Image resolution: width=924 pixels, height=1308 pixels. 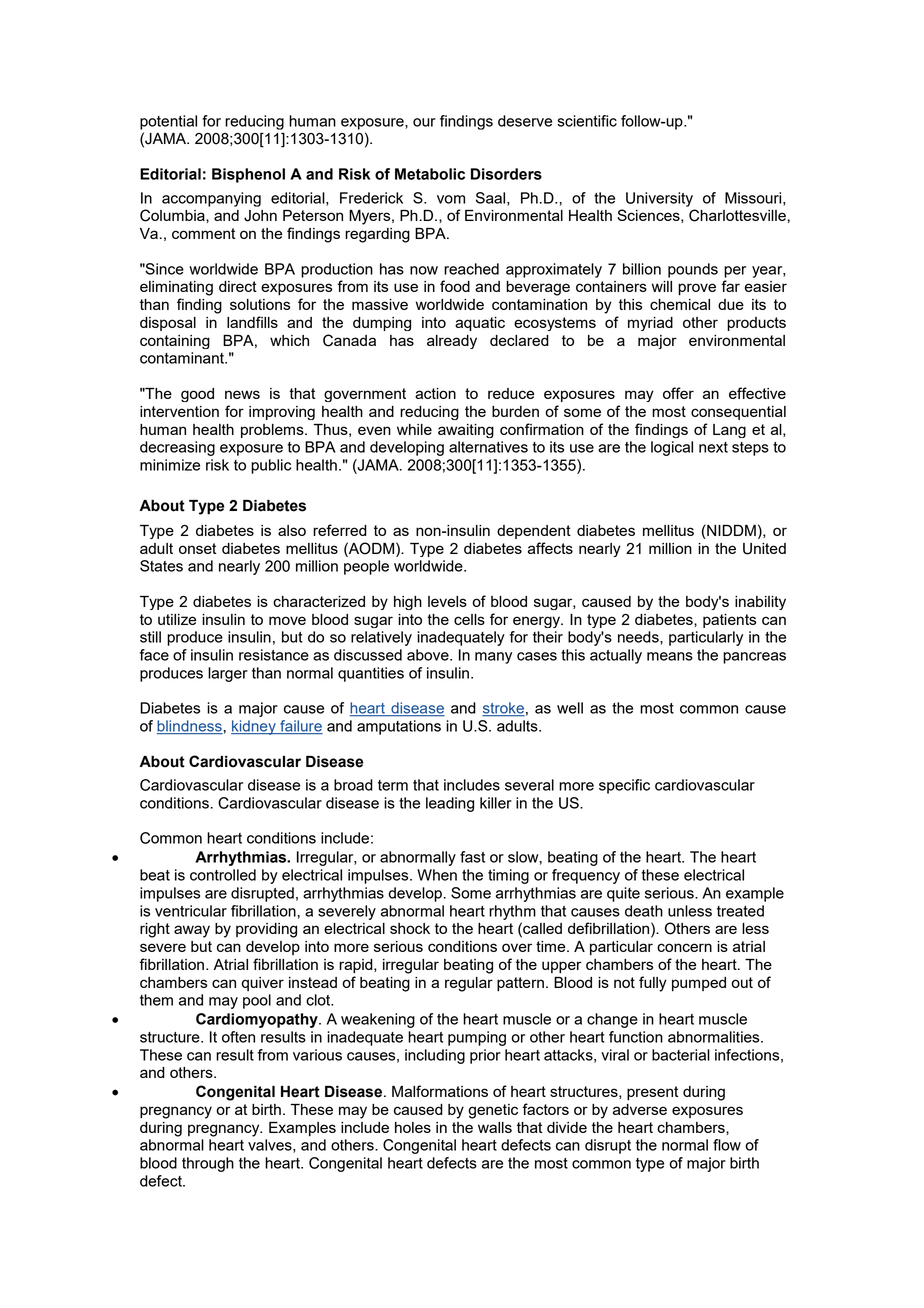 I want to click on University, so click(x=659, y=199).
